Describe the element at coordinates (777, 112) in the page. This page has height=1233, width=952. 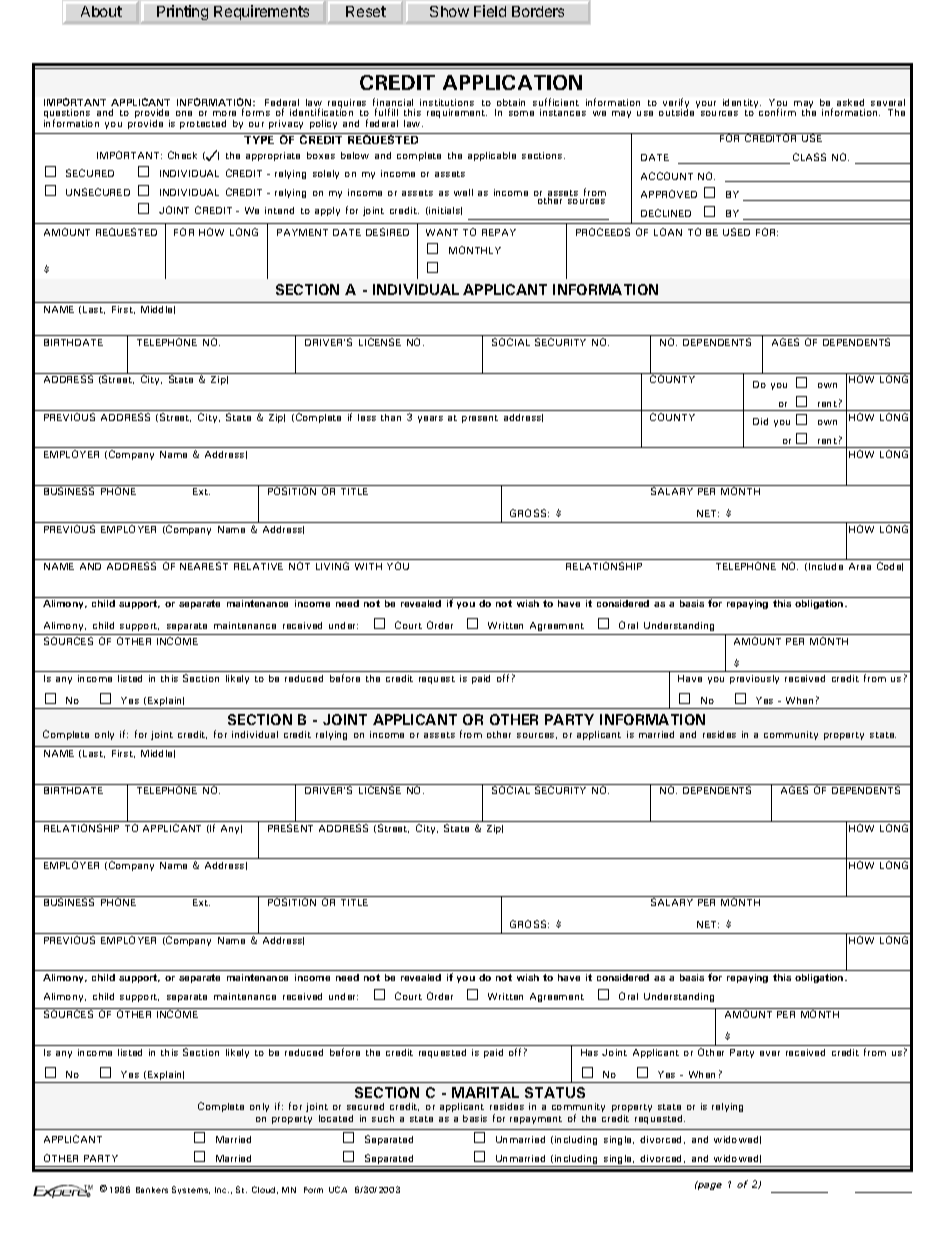
I see `confirm` at that location.
